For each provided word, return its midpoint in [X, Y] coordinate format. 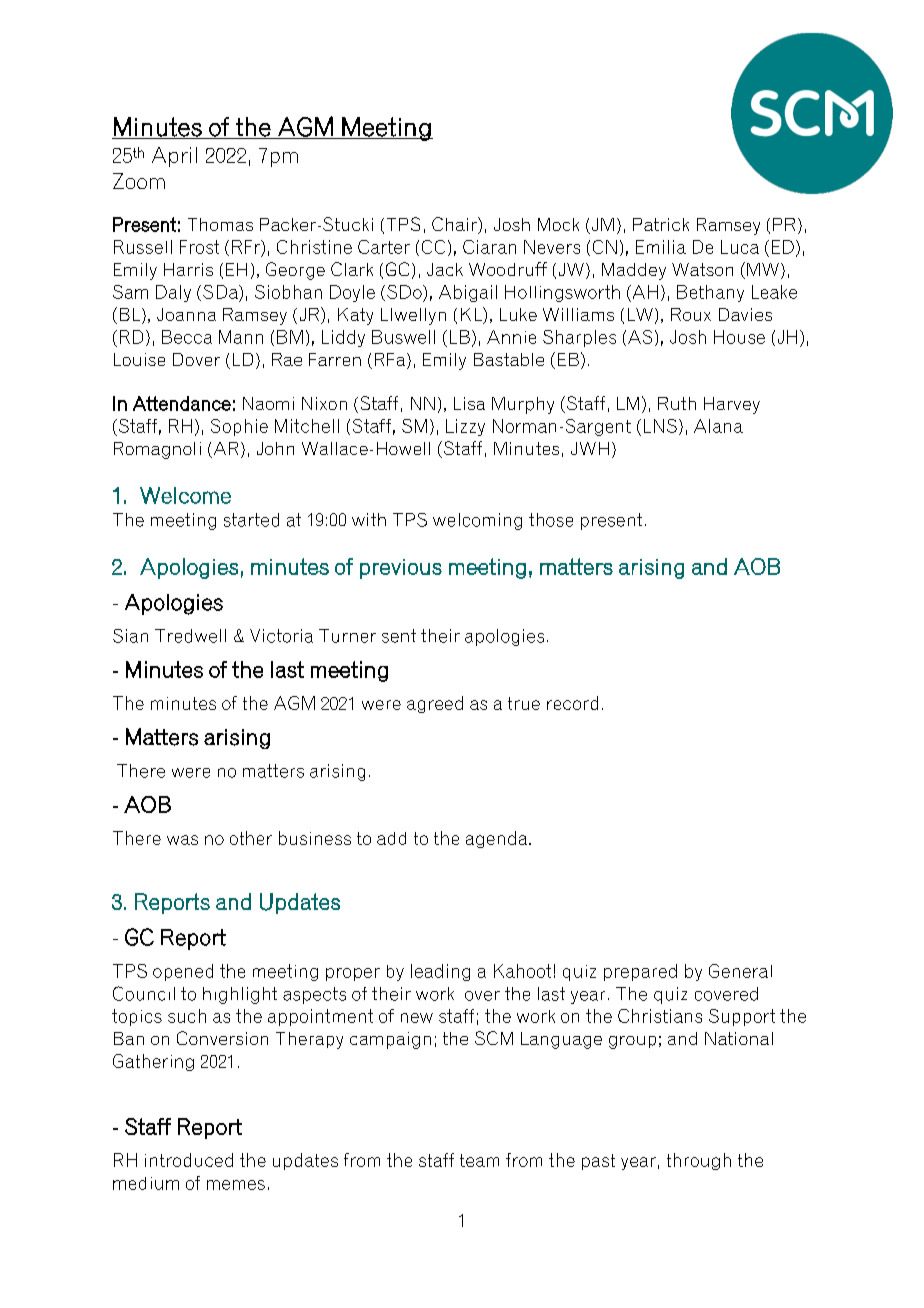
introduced [189, 1160]
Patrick [661, 224]
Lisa [469, 403]
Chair [455, 225]
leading [440, 972]
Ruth [677, 403]
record [572, 703]
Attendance [182, 403]
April [174, 157]
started [251, 520]
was [182, 840]
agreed [435, 704]
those [551, 520]
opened [183, 972]
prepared [640, 972]
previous [401, 569]
